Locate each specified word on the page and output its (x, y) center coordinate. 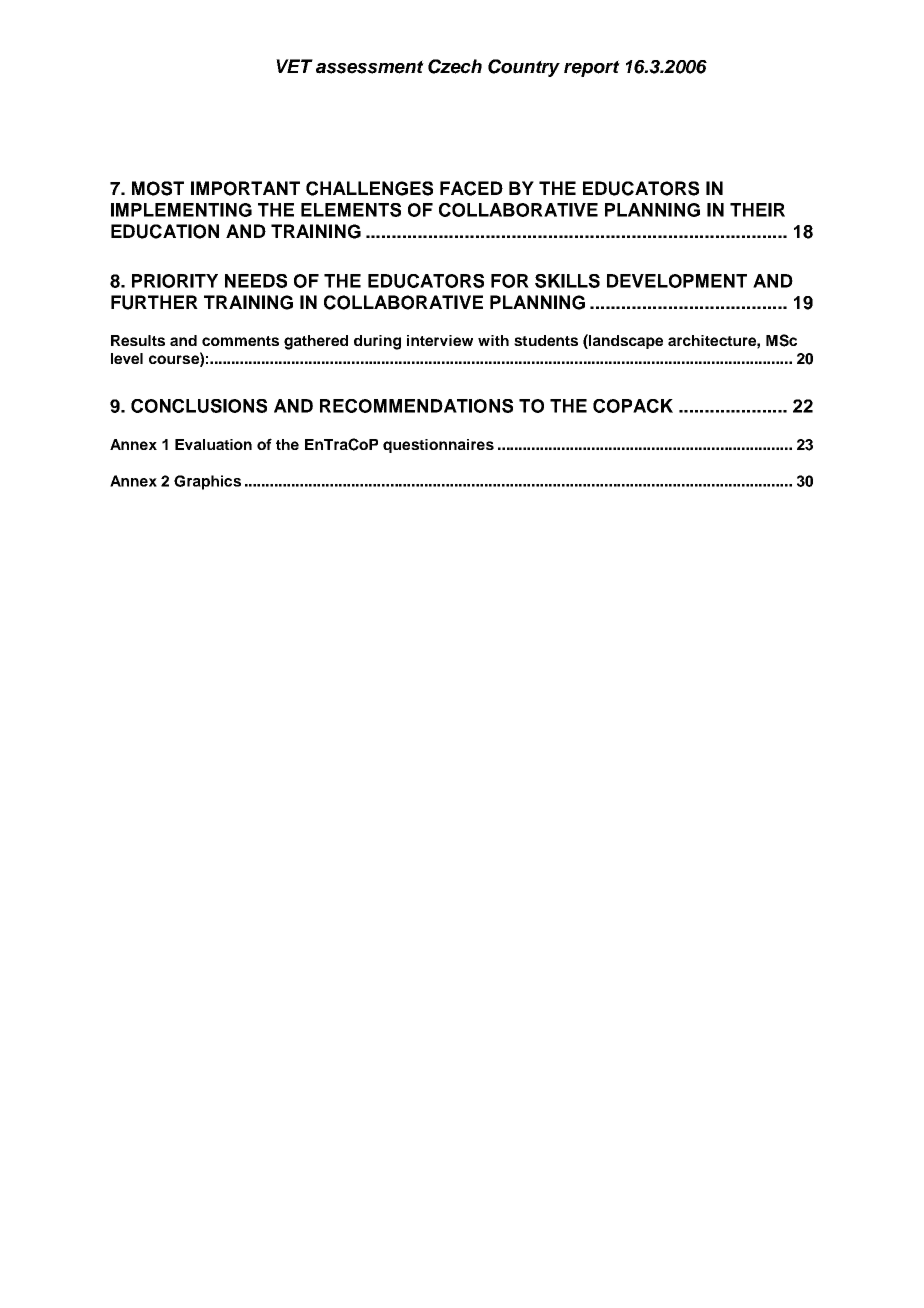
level (127, 358)
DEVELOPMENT (677, 281)
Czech (455, 66)
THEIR (757, 210)
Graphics (207, 482)
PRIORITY (175, 281)
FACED (471, 188)
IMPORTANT (245, 188)
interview (440, 340)
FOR (510, 281)
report (592, 68)
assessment (370, 67)
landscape (625, 341)
